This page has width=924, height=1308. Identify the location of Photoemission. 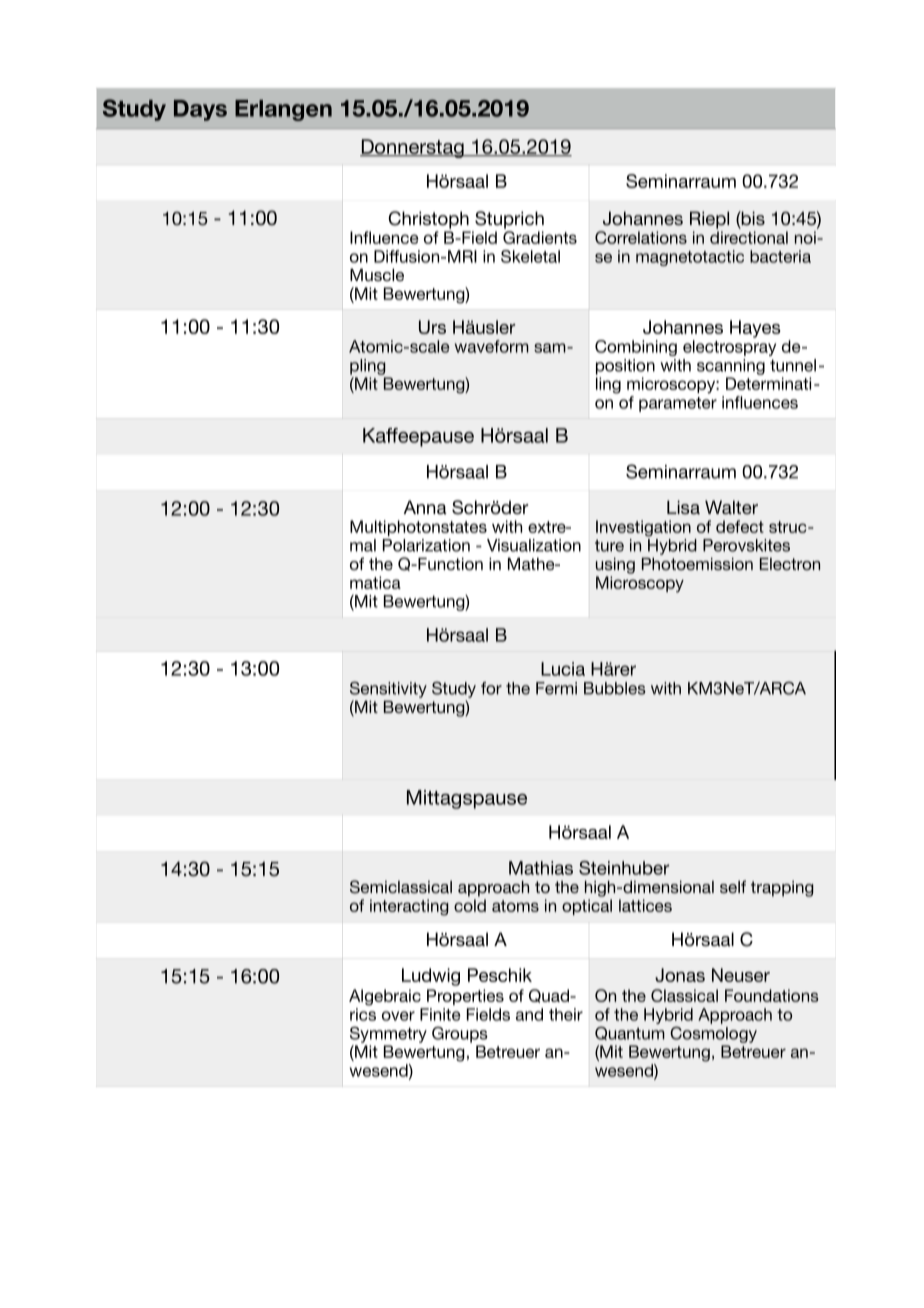
(697, 564).
